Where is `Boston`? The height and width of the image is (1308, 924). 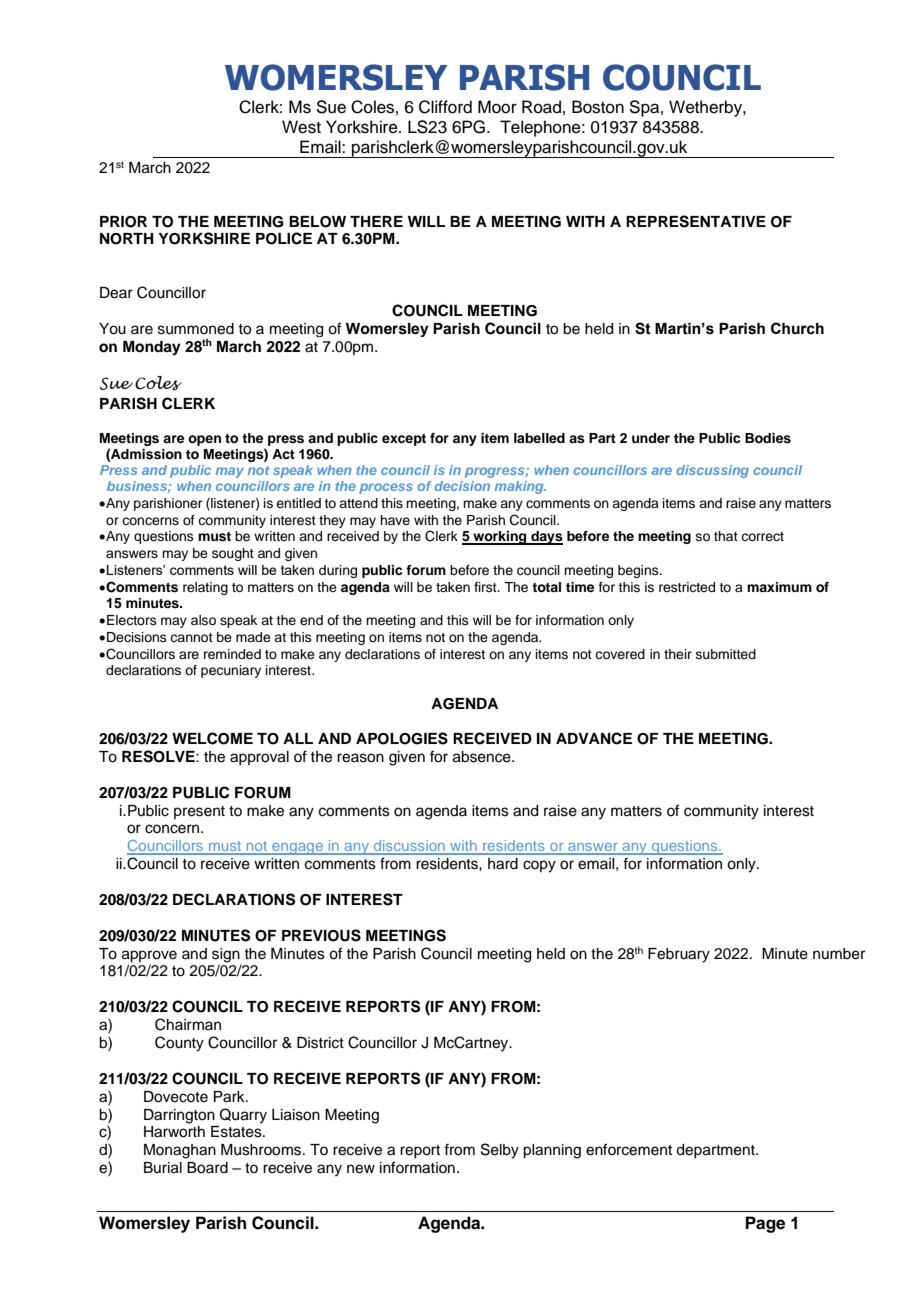 Boston is located at coordinates (598, 107).
